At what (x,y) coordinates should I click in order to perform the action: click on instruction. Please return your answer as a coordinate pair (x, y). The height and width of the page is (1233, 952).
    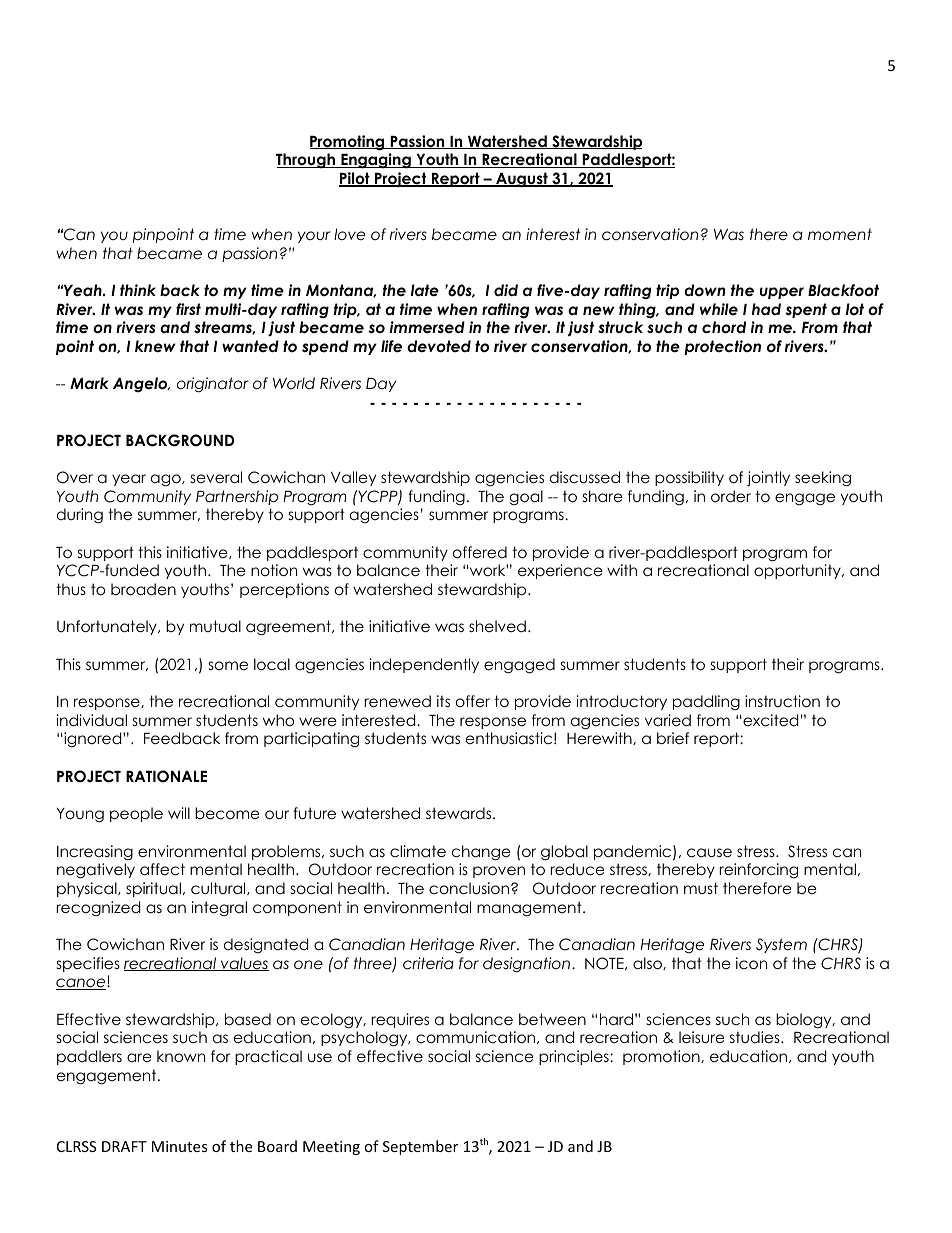
    Looking at the image, I should click on (782, 701).
